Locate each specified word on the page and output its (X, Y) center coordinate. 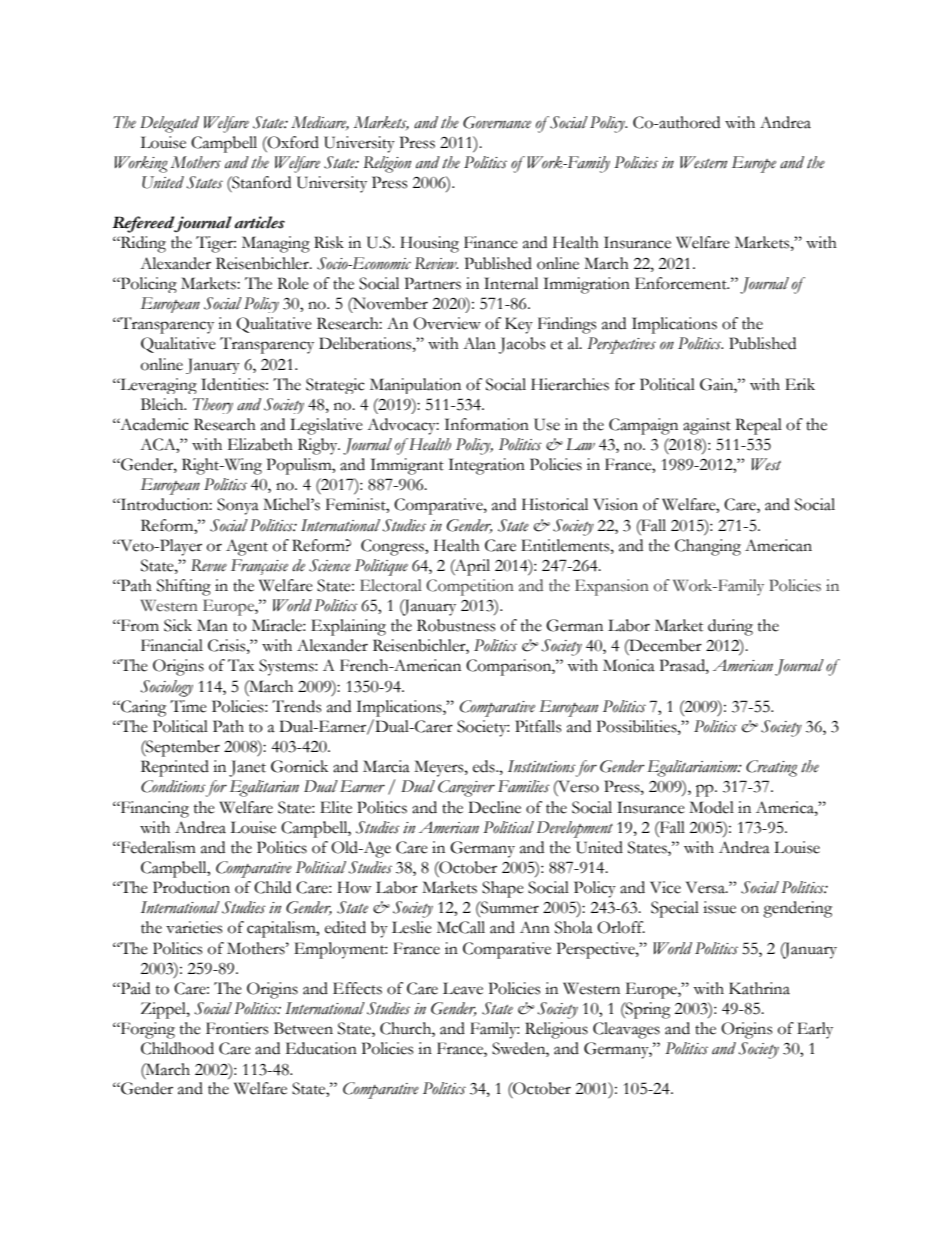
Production (191, 887)
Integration (487, 466)
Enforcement (682, 283)
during (730, 627)
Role (293, 283)
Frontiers (237, 1028)
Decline (494, 807)
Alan (479, 343)
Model (711, 807)
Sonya (238, 506)
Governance (497, 122)
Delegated (169, 124)
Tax (241, 665)
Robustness (456, 625)
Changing (708, 547)
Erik (800, 384)
